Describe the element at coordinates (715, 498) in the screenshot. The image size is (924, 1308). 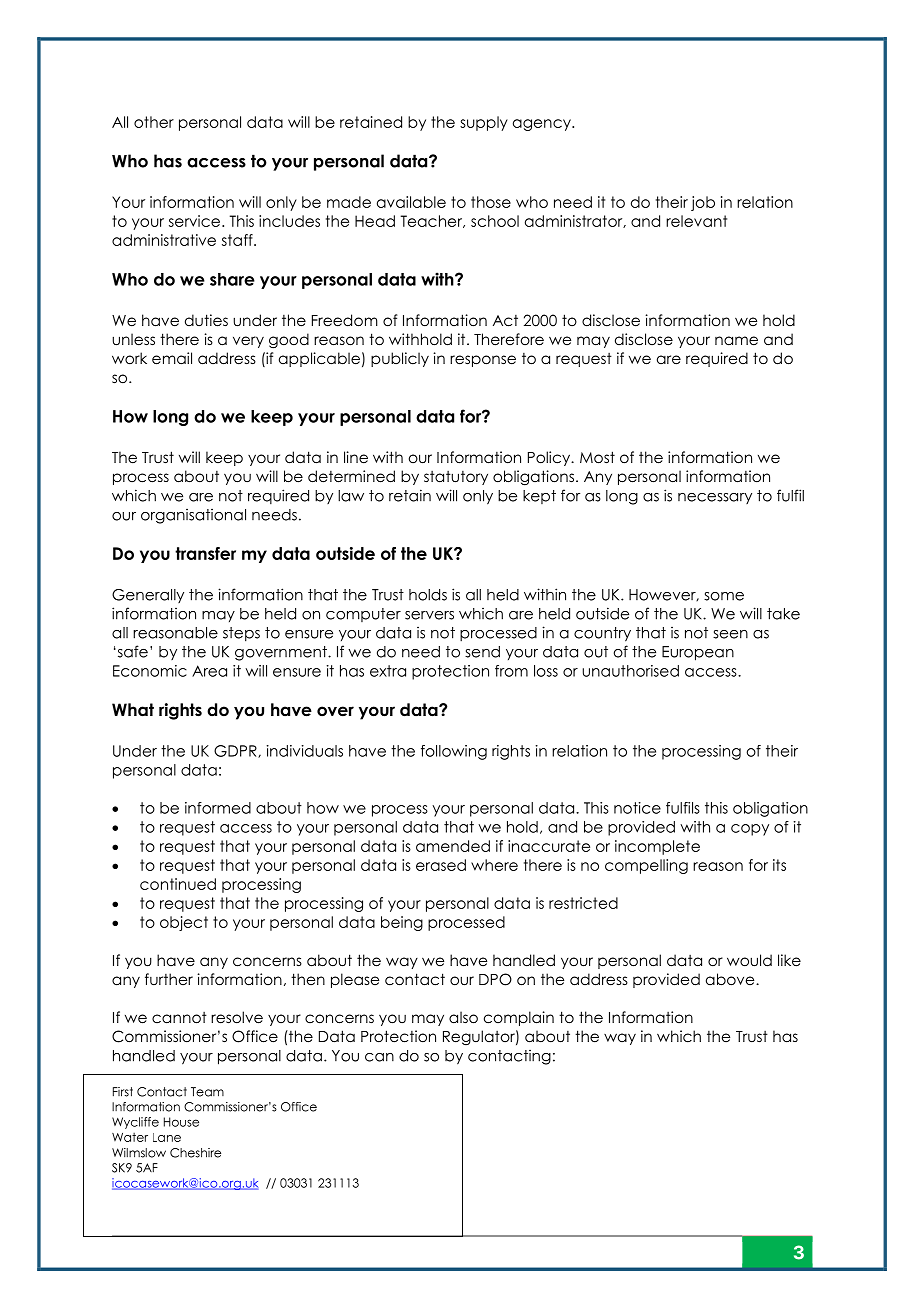
I see `necessary` at that location.
